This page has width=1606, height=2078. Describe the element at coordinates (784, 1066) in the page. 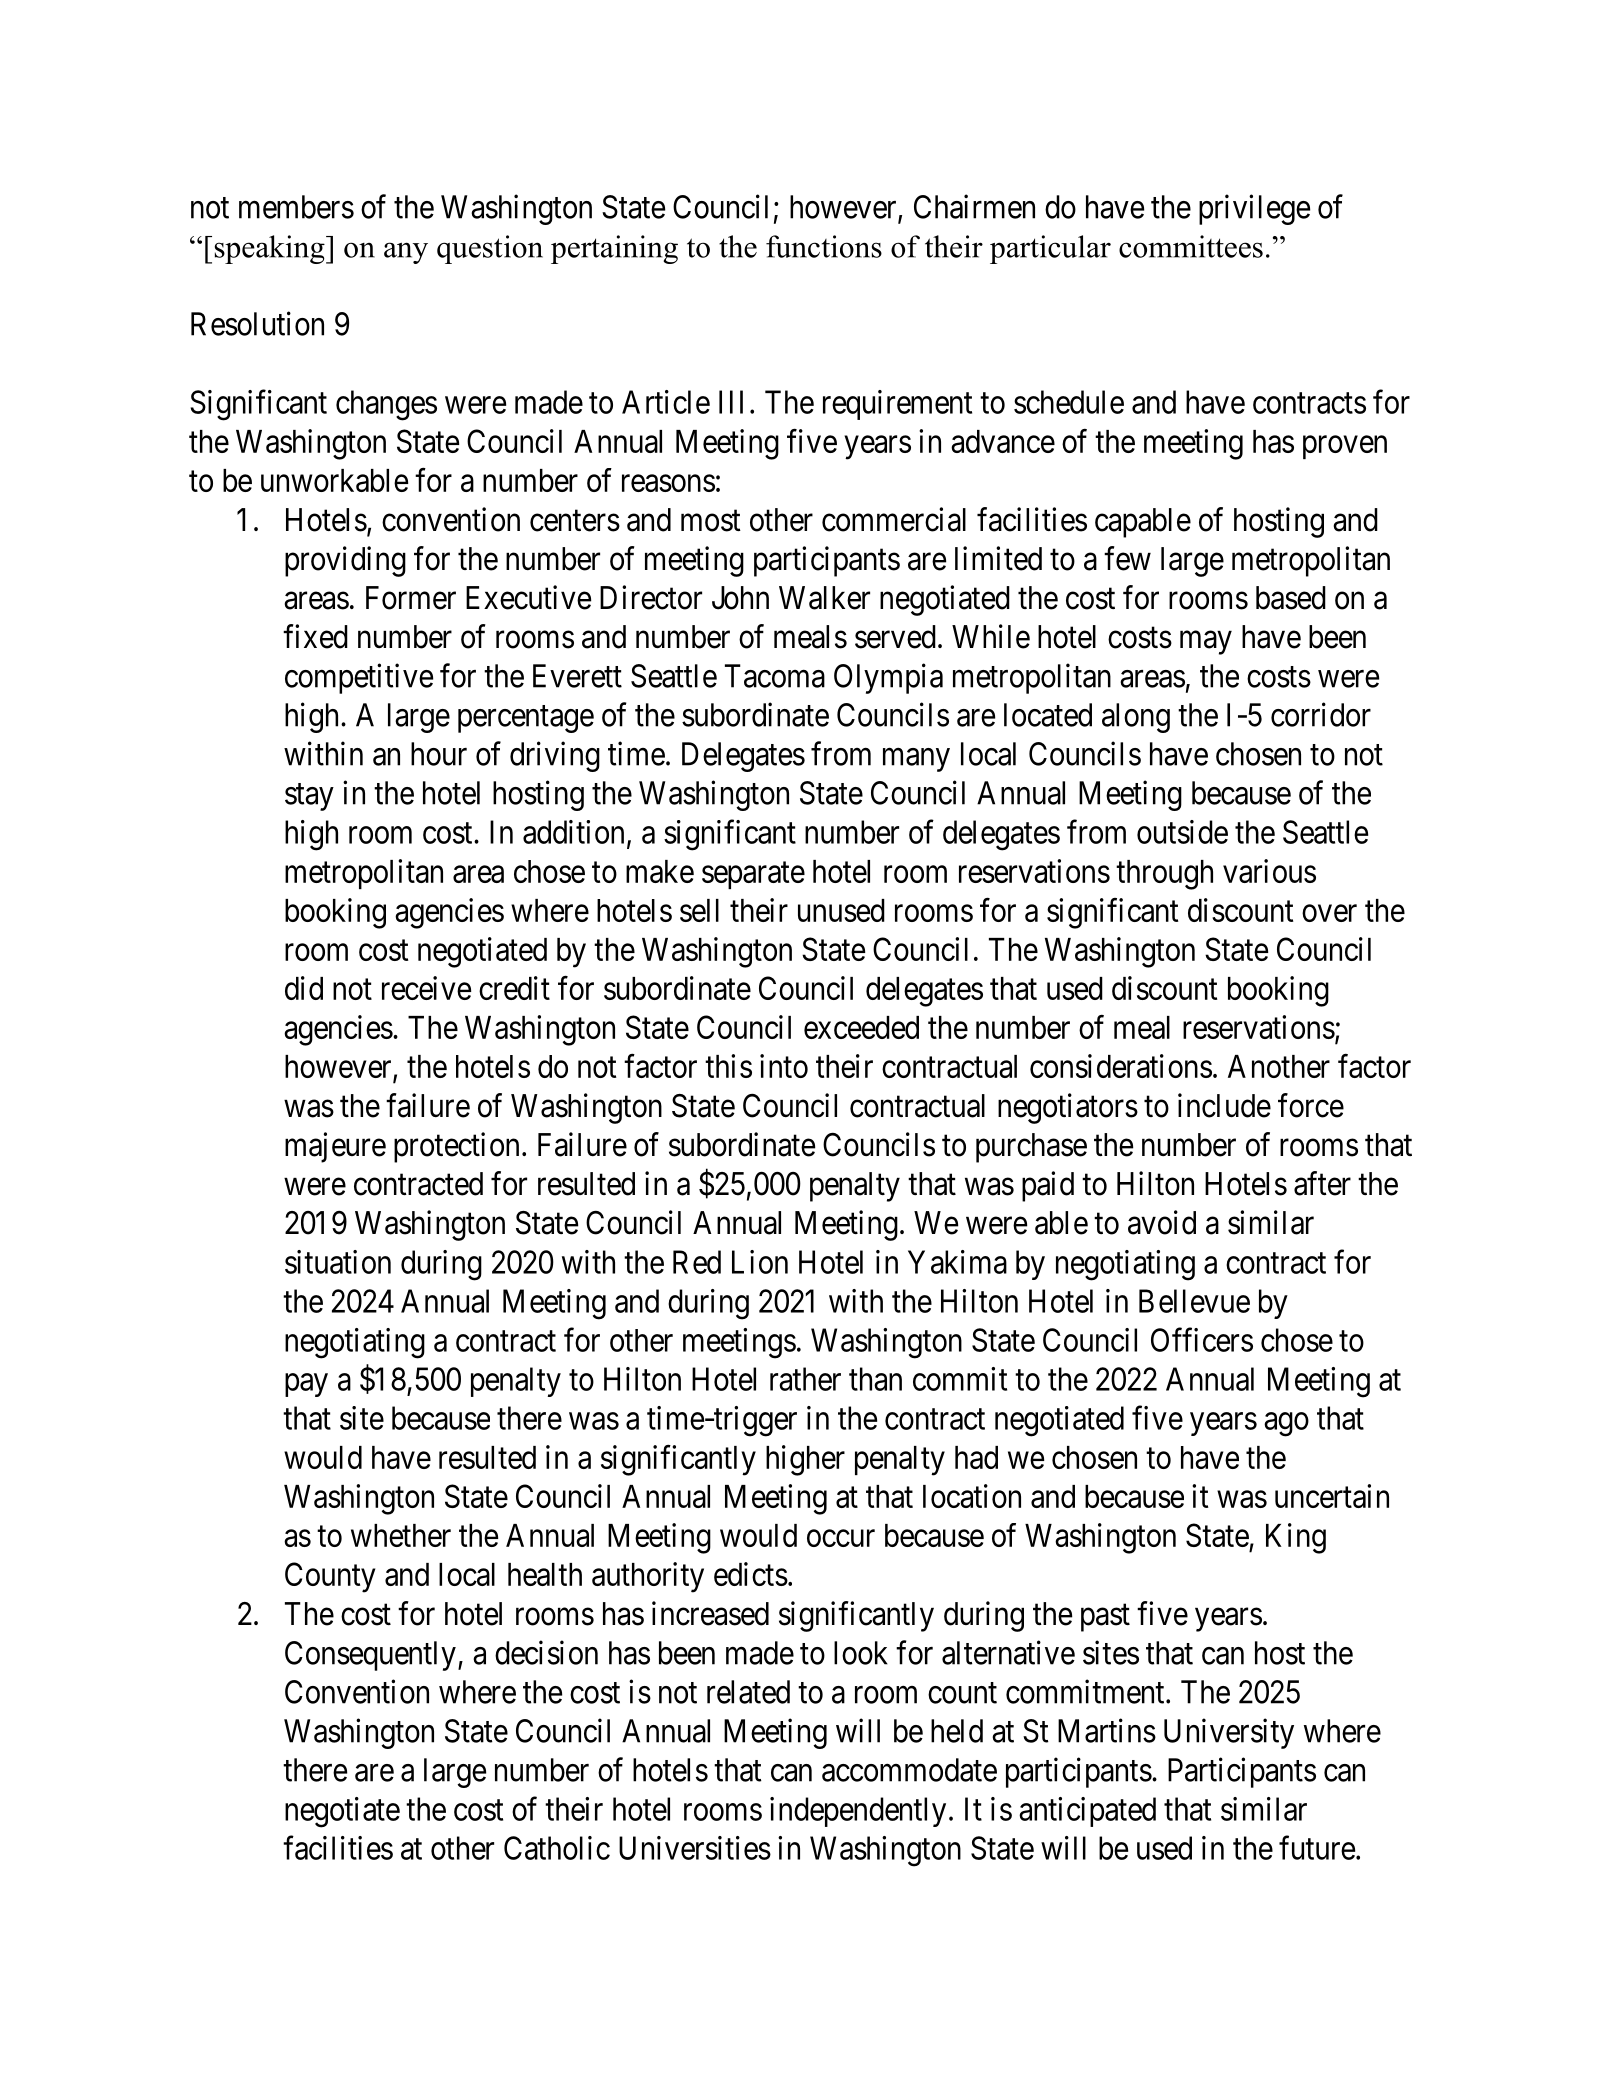

I see `into` at that location.
